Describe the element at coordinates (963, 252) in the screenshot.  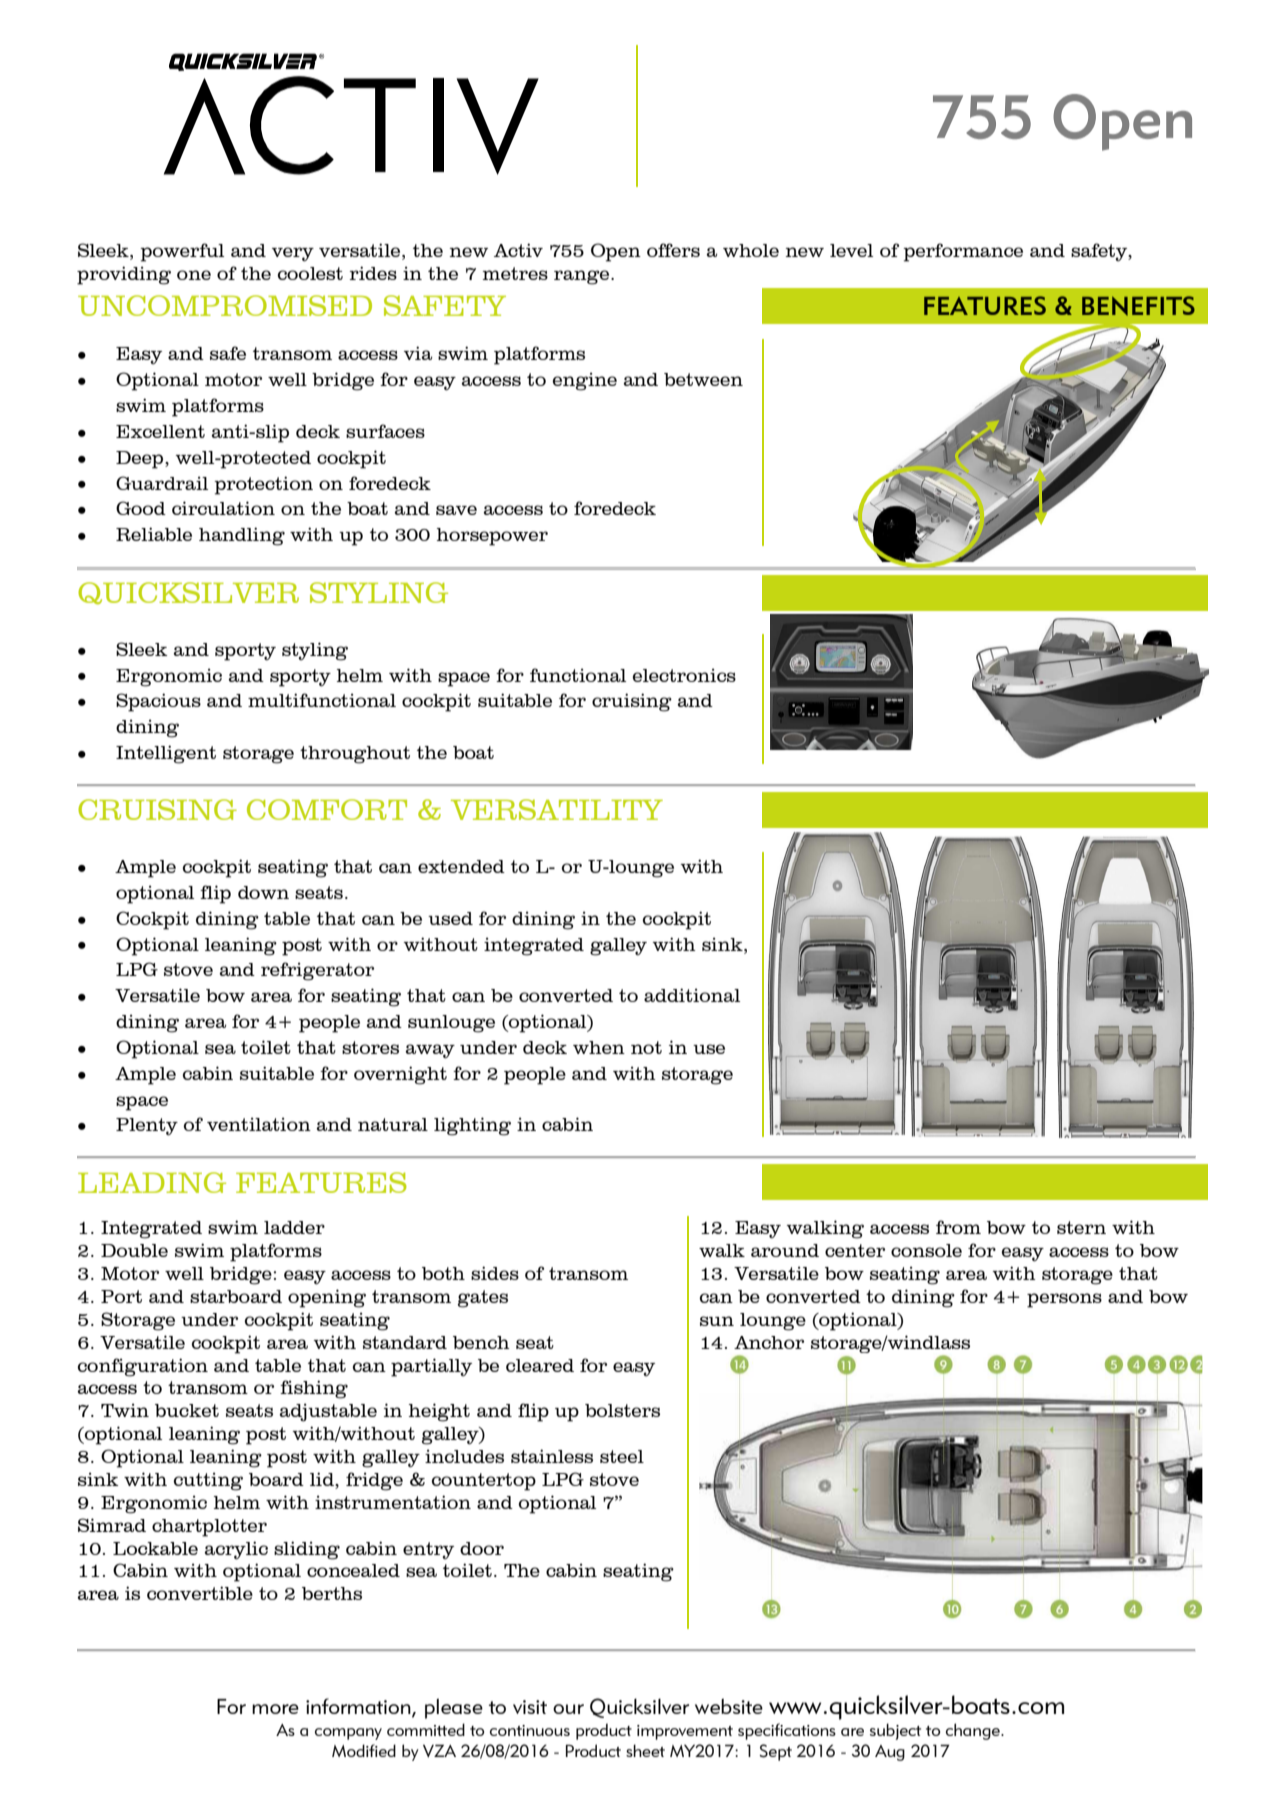
I see `performance` at that location.
